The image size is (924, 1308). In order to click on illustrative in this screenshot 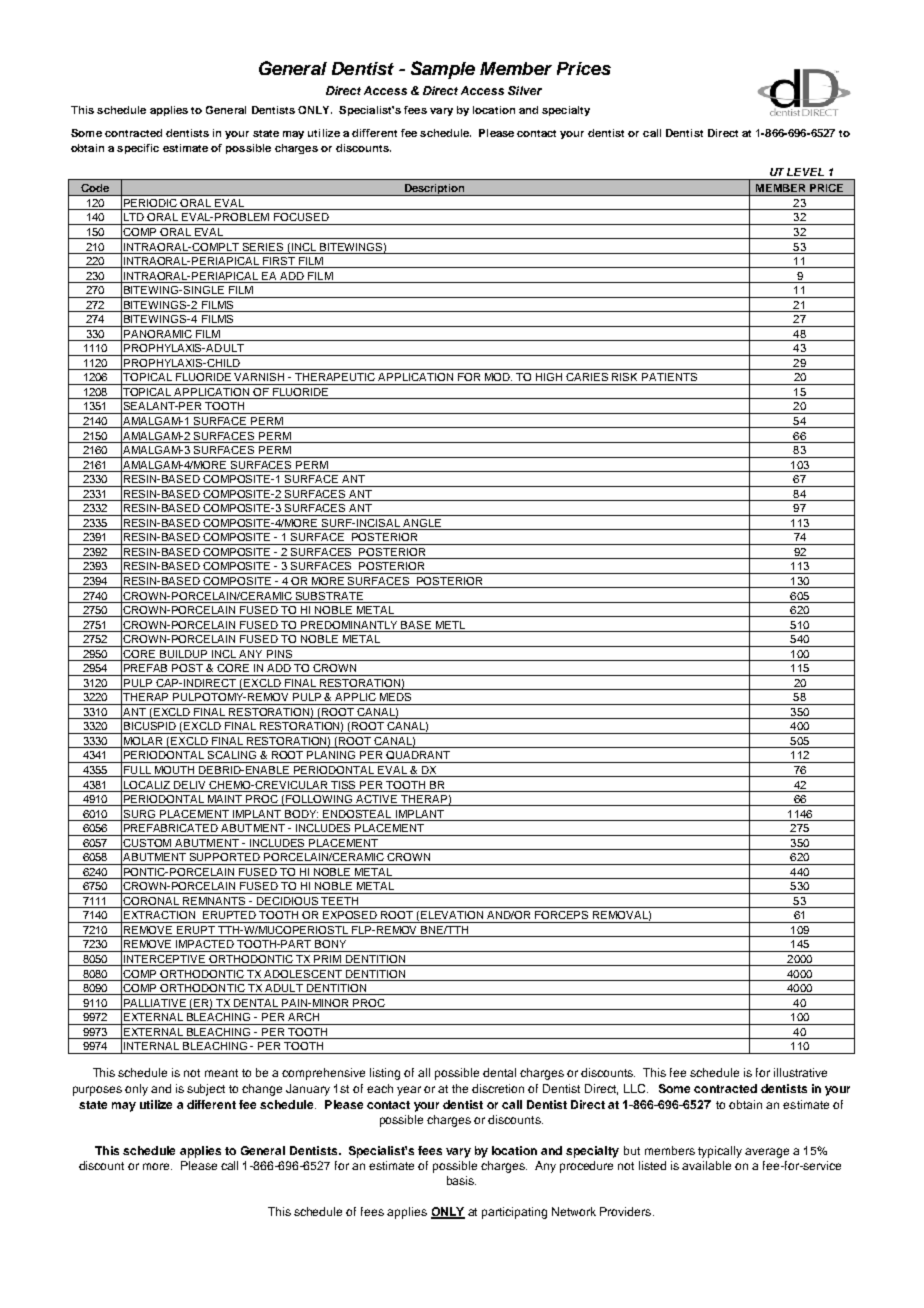, I will do `click(800, 1072)`.
